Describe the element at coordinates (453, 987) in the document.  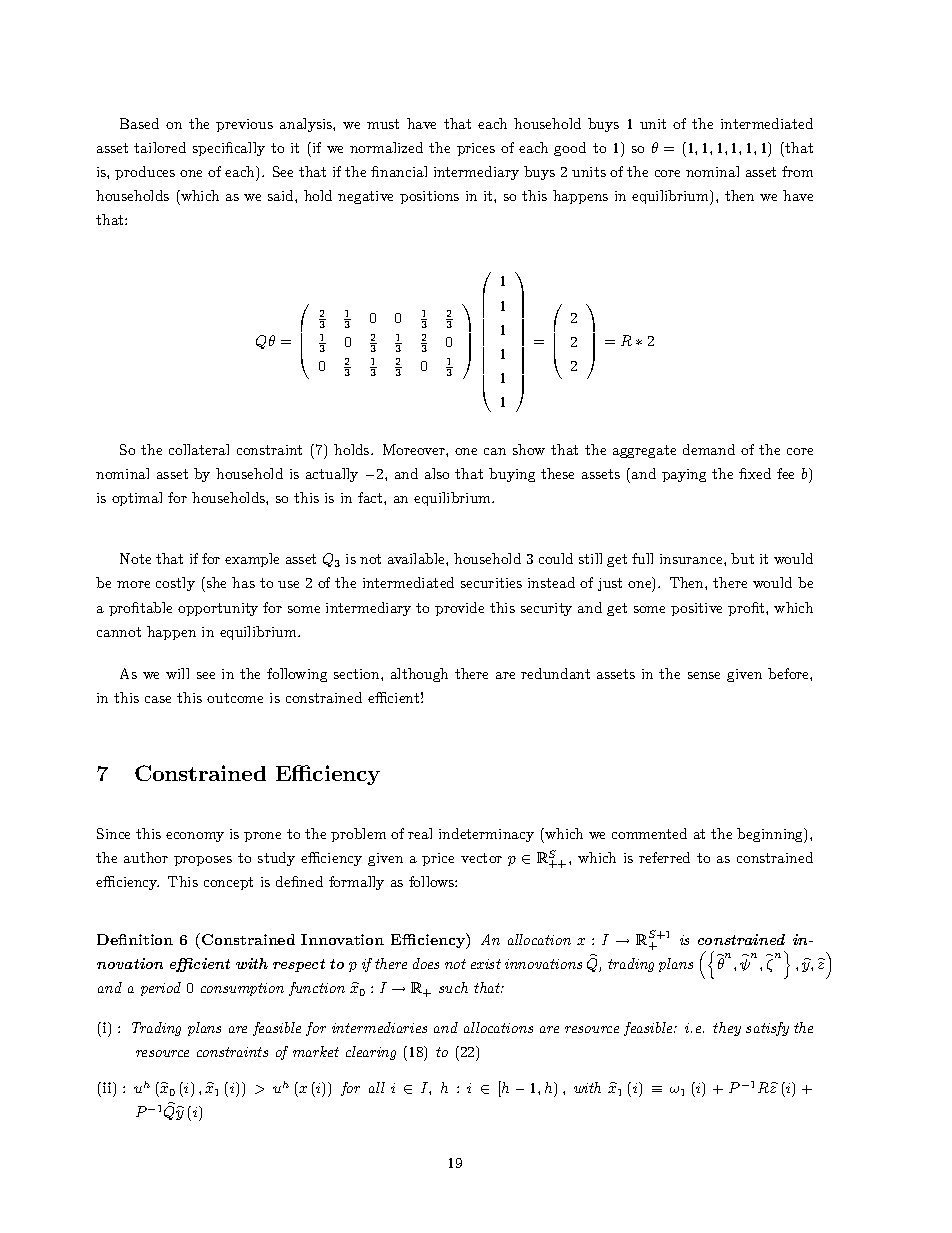
I see `such` at that location.
